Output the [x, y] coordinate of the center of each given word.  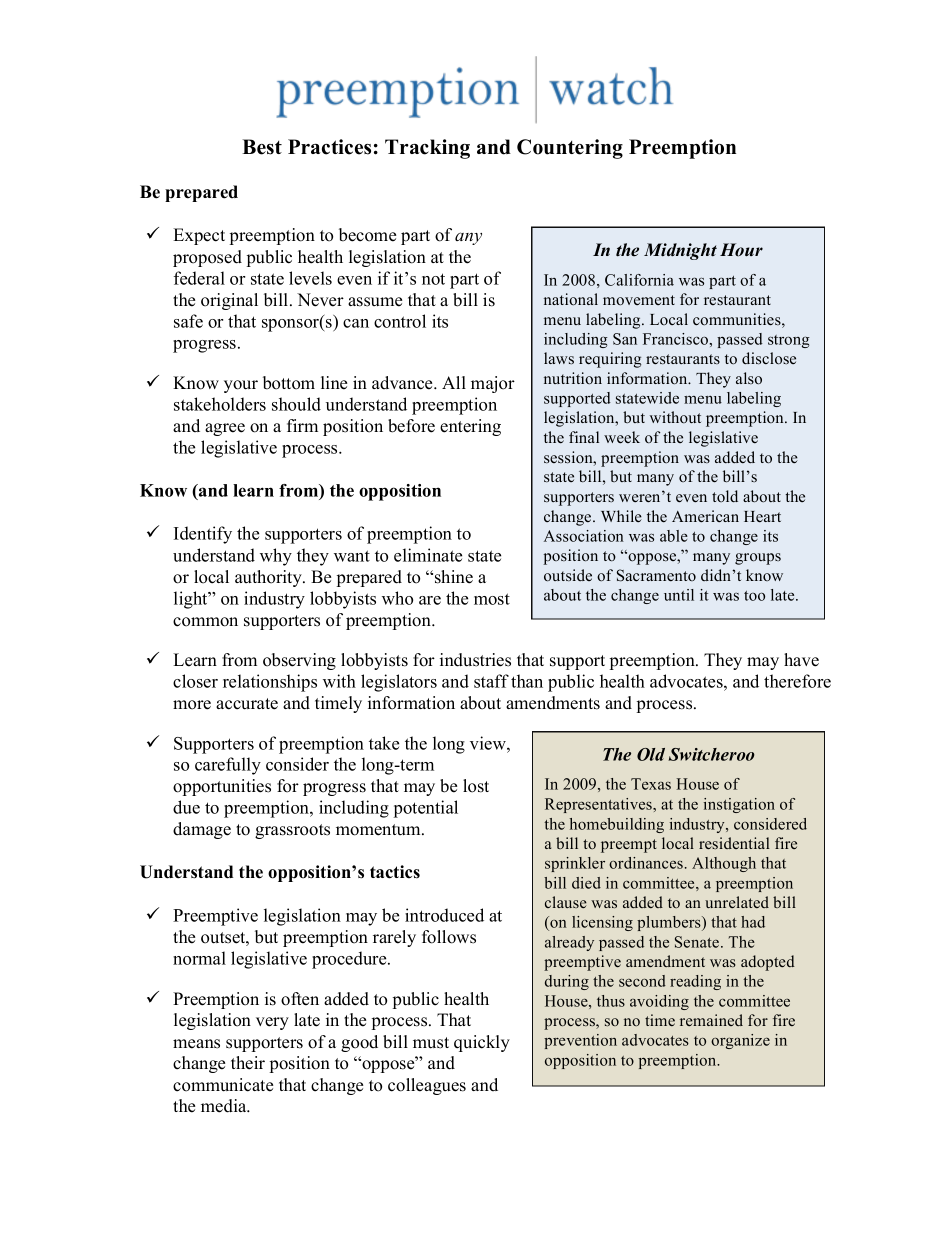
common [205, 622]
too [754, 596]
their [248, 1063]
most [492, 599]
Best [262, 147]
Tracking [427, 149]
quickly [482, 1043]
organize [740, 1041]
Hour [741, 250]
